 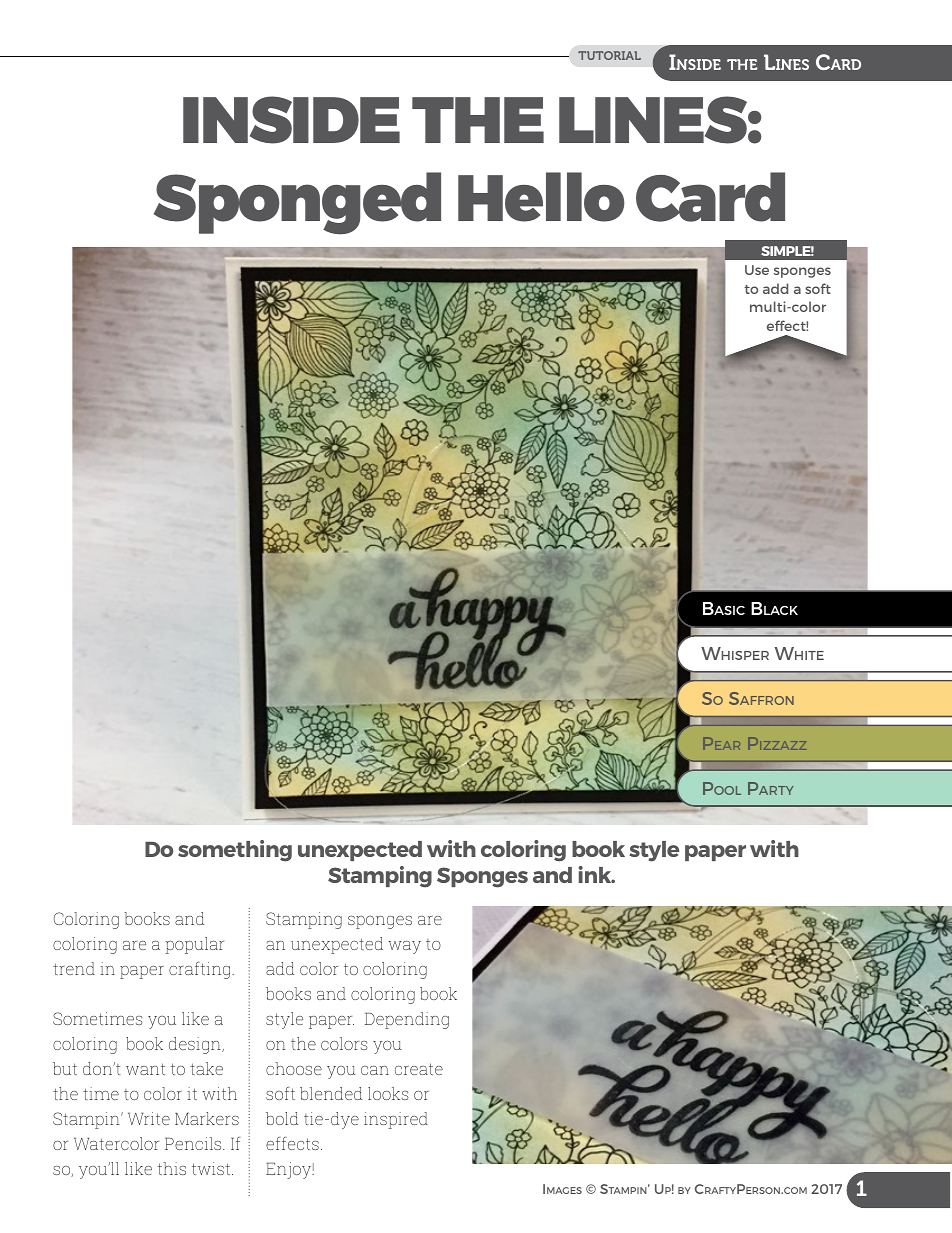 What do you see at coordinates (331, 1093) in the screenshot?
I see `blended` at bounding box center [331, 1093].
